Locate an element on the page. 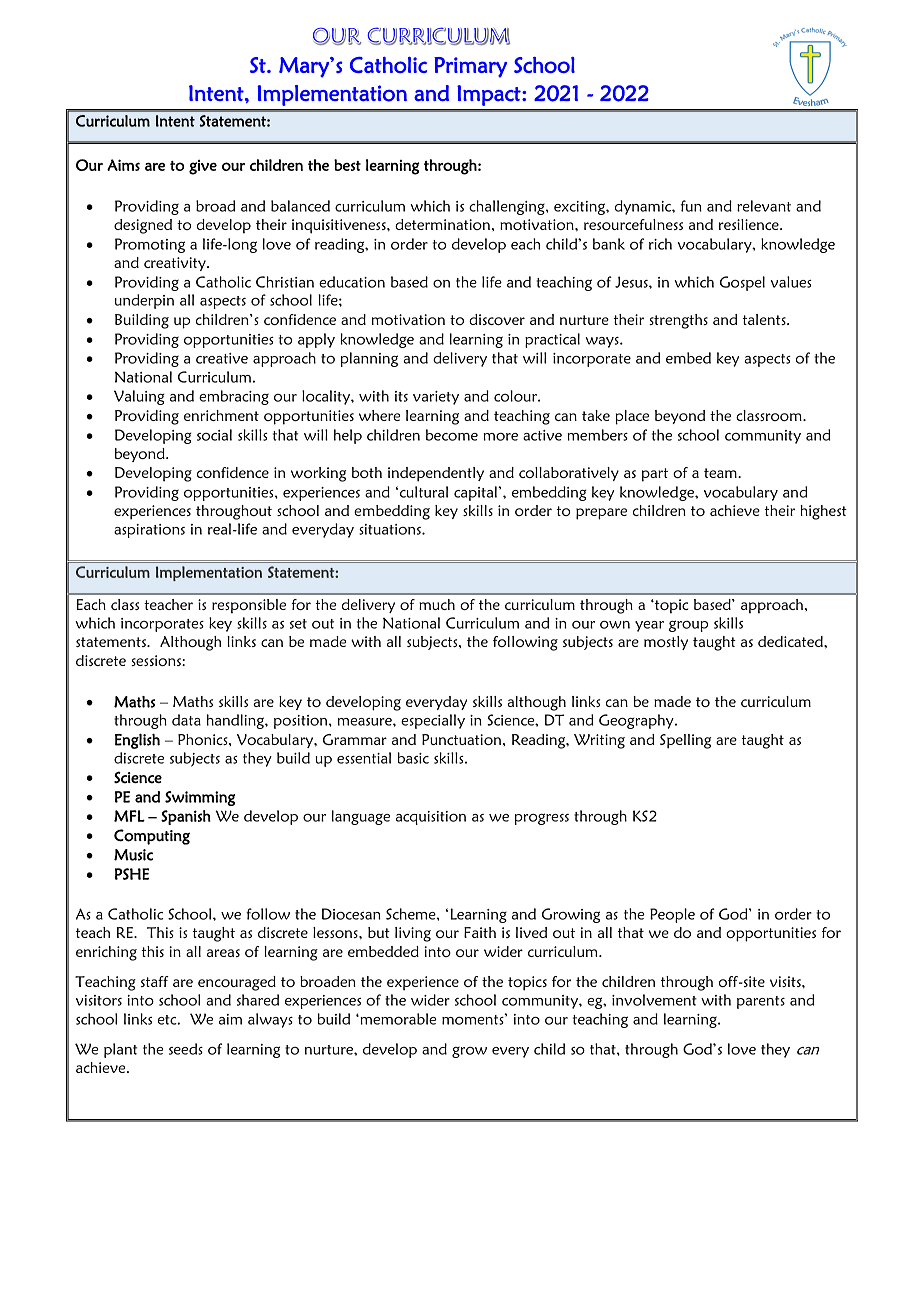 The height and width of the page is (1308, 924). Impact is located at coordinates (490, 95).
